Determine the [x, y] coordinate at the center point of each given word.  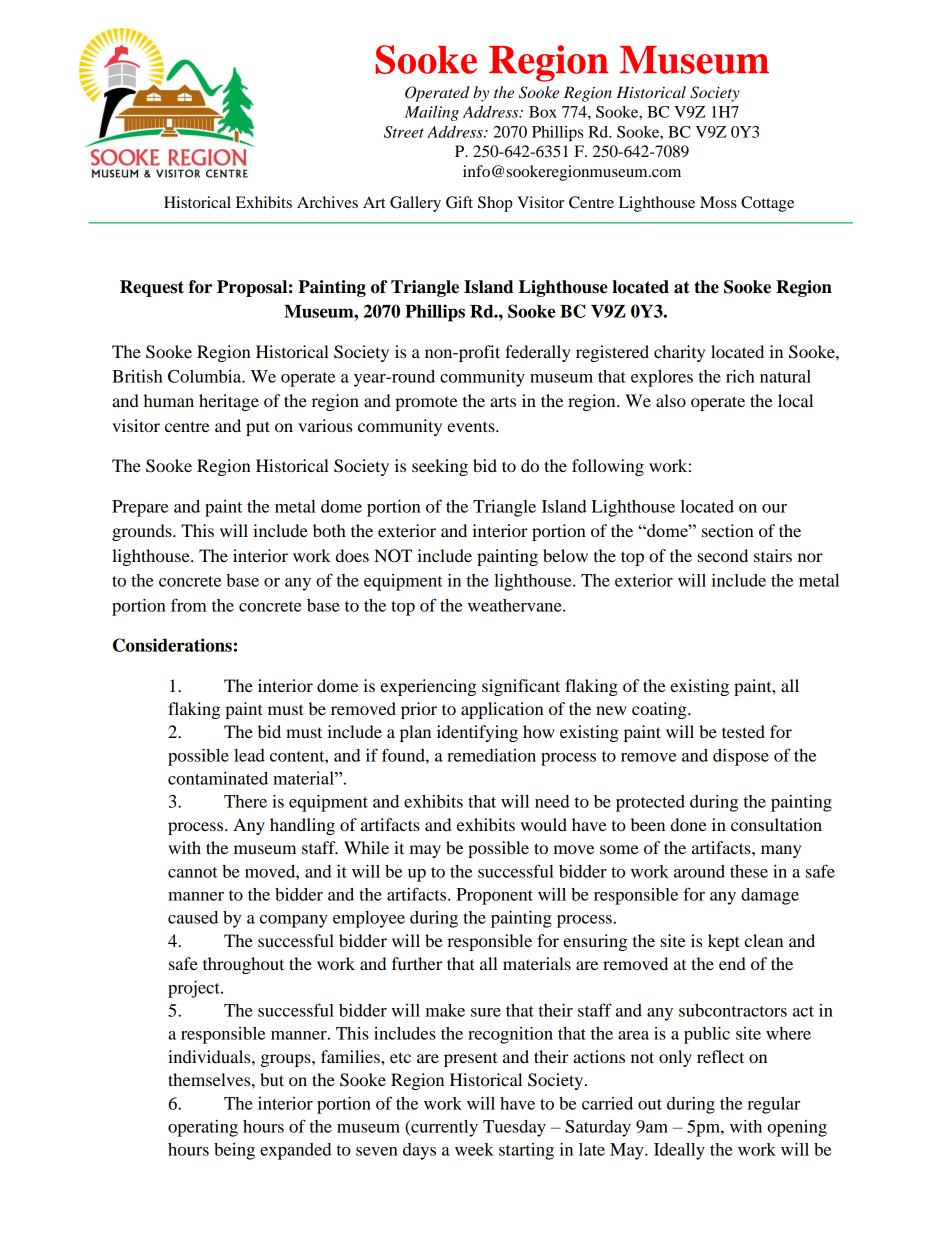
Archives [327, 202]
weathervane [516, 605]
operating [203, 1128]
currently [443, 1128]
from [189, 605]
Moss [718, 202]
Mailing [432, 113]
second [722, 555]
